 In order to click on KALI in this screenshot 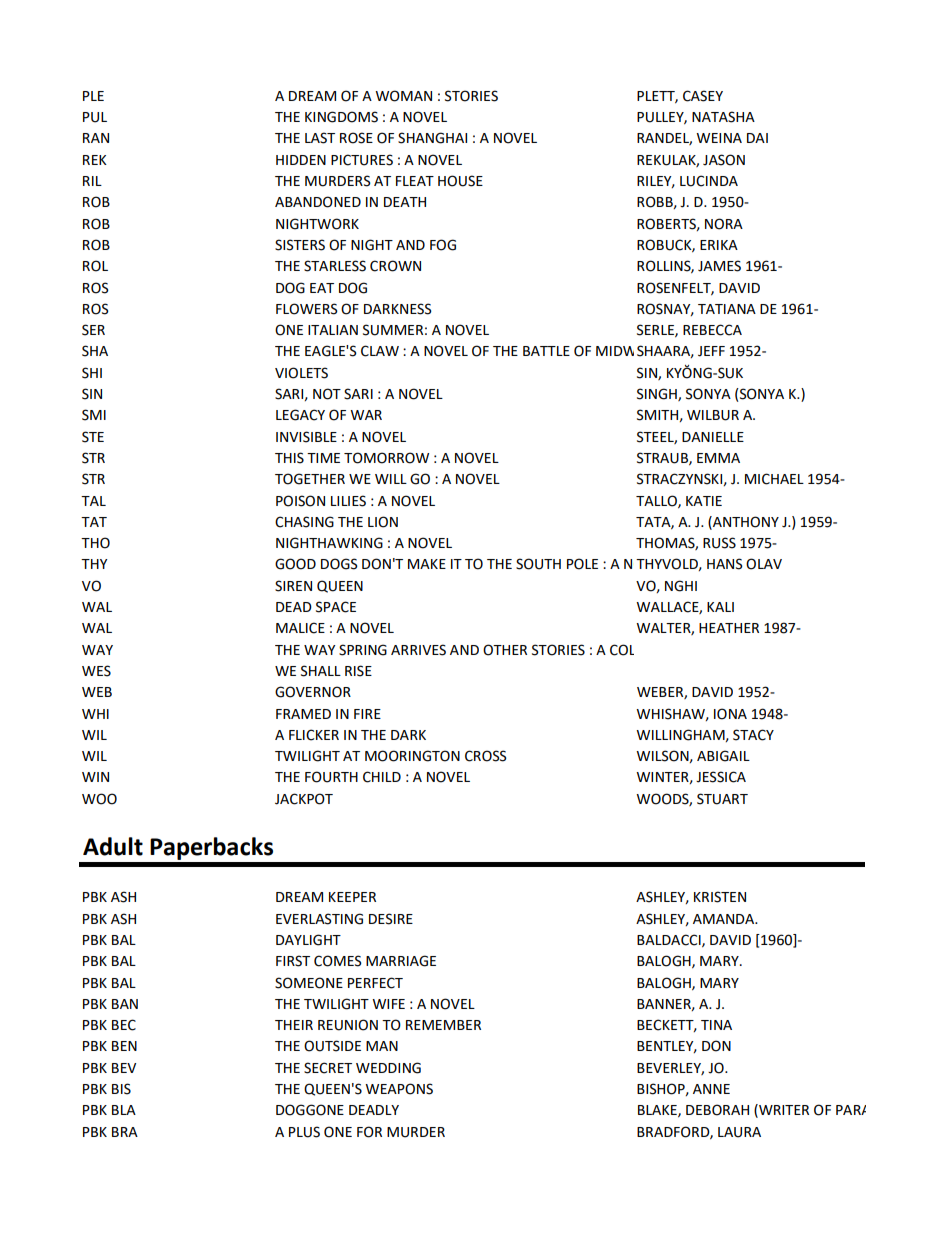, I will do `click(720, 607)`.
